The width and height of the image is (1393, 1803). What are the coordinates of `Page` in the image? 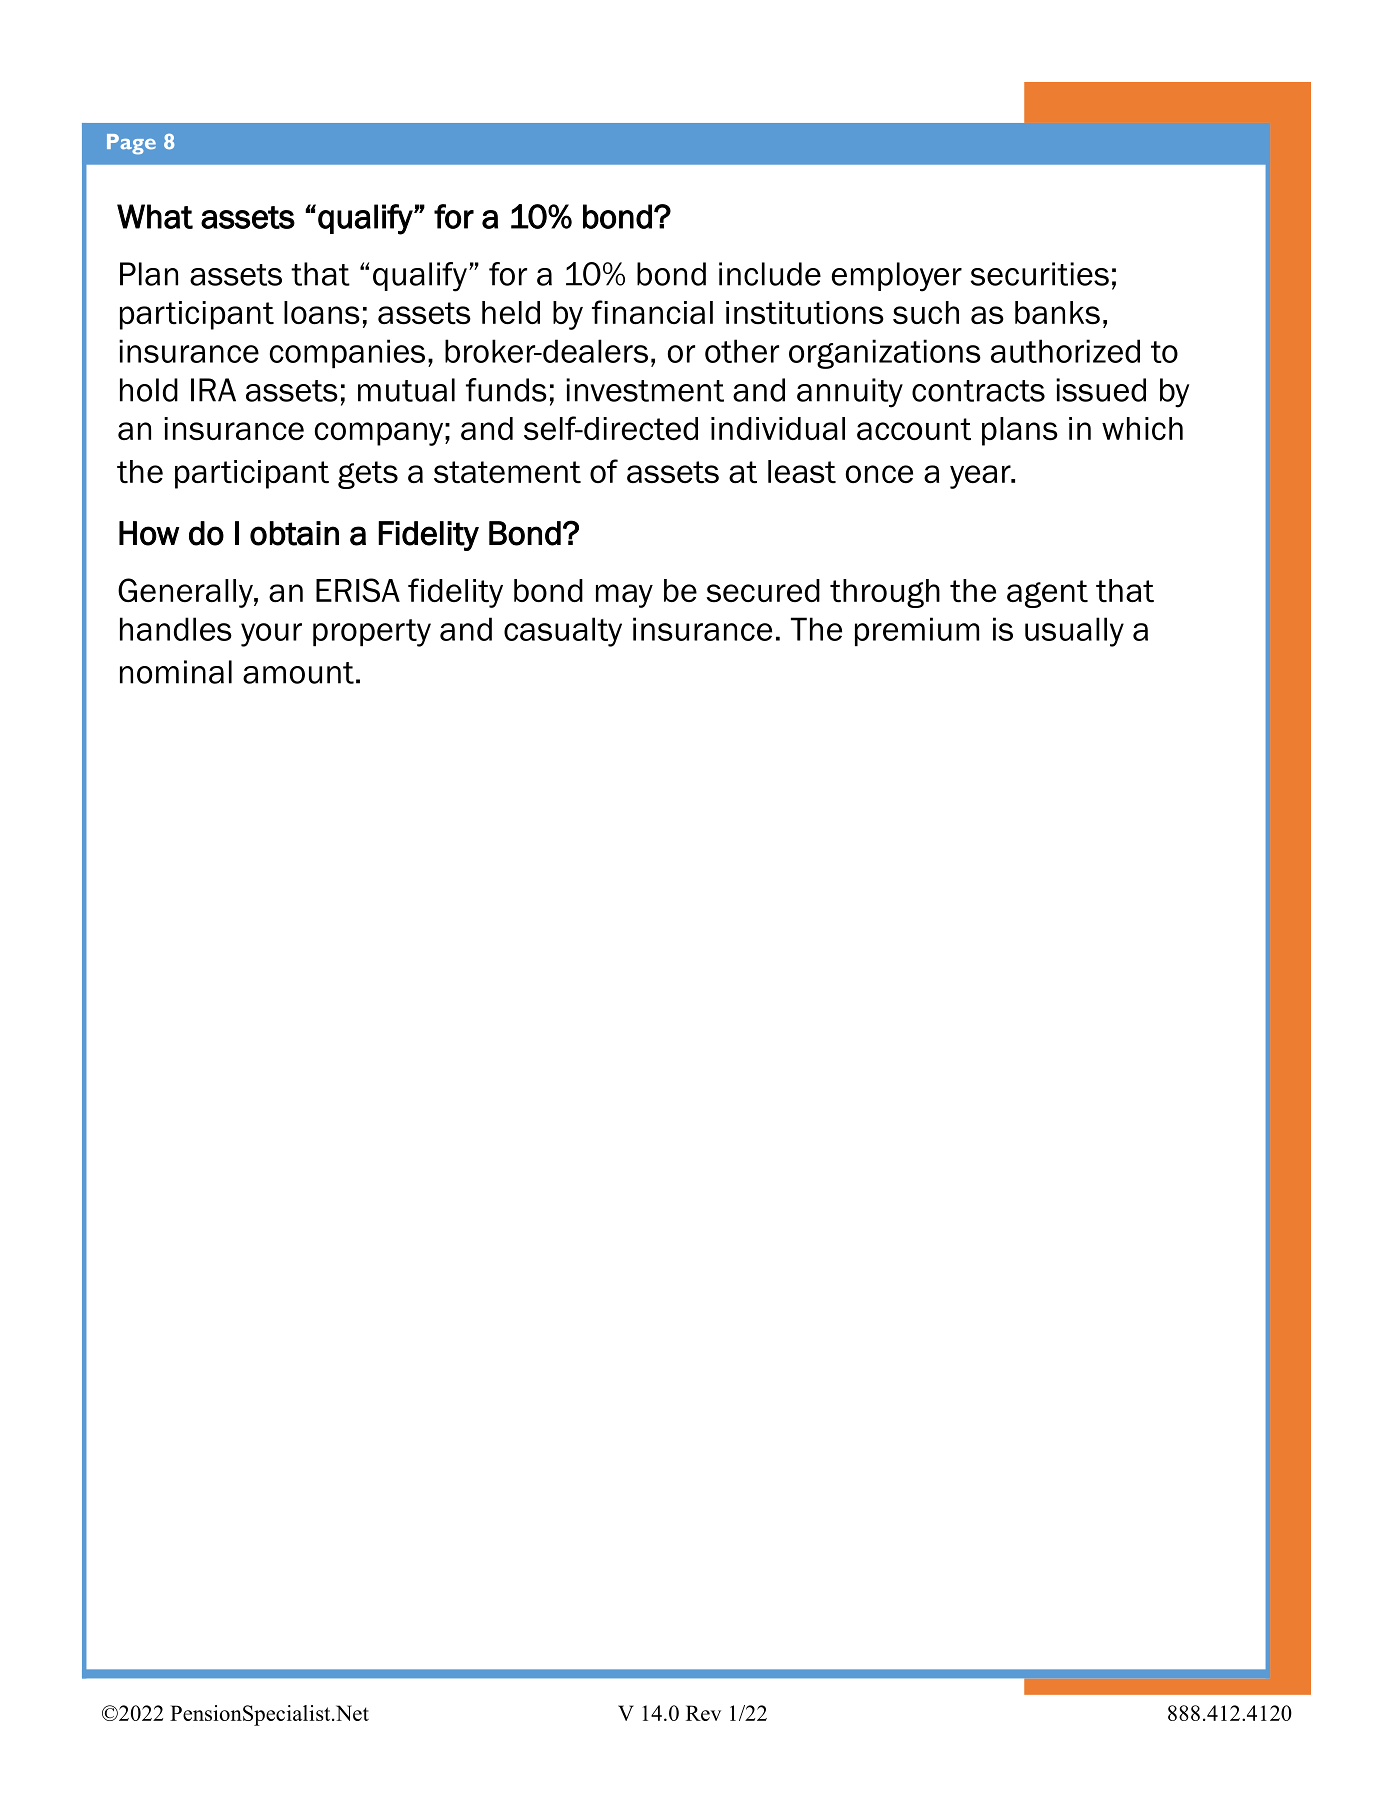 It's located at (131, 144).
